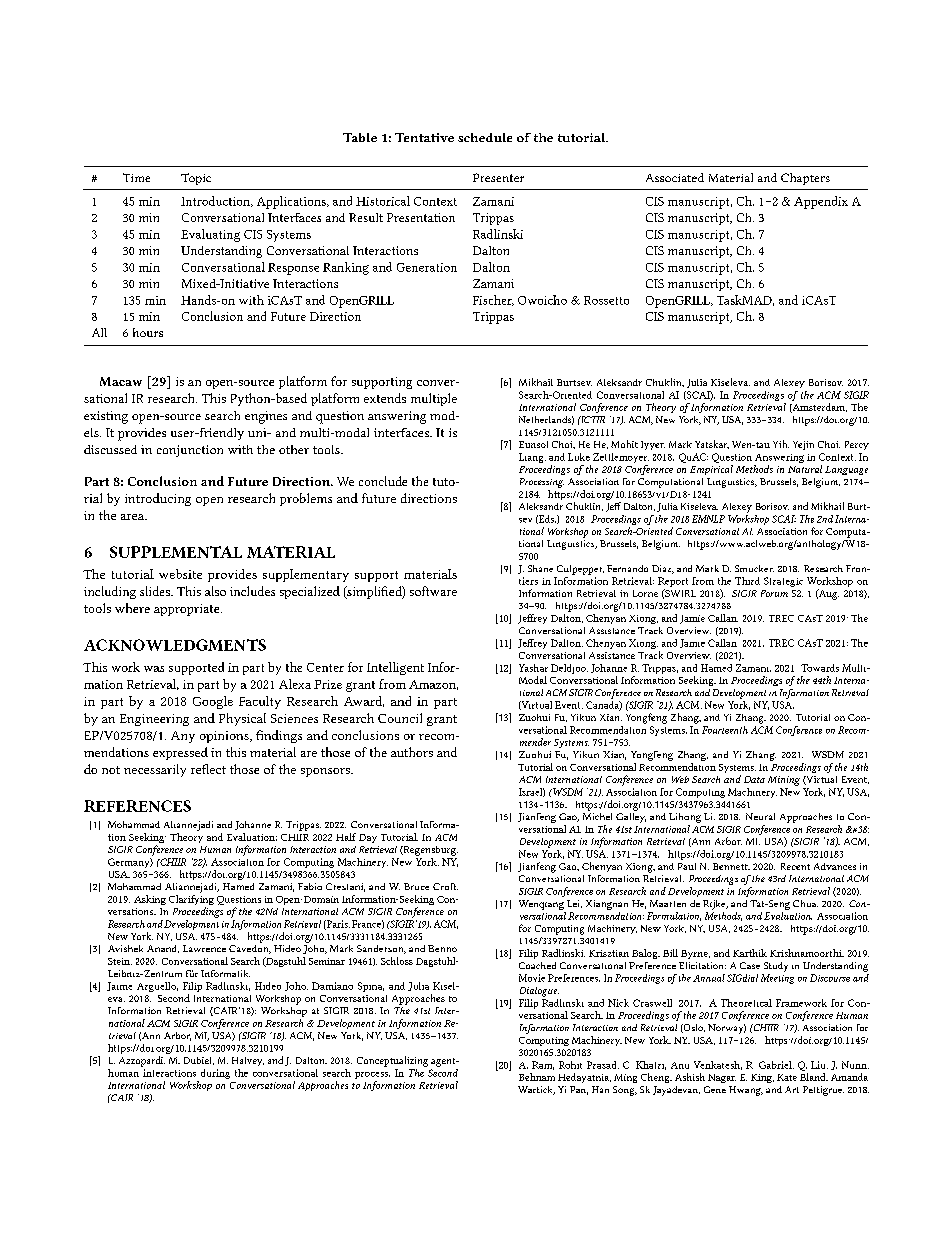 The image size is (952, 1233). Describe the element at coordinates (498, 177) in the document. I see `Presenter` at that location.
